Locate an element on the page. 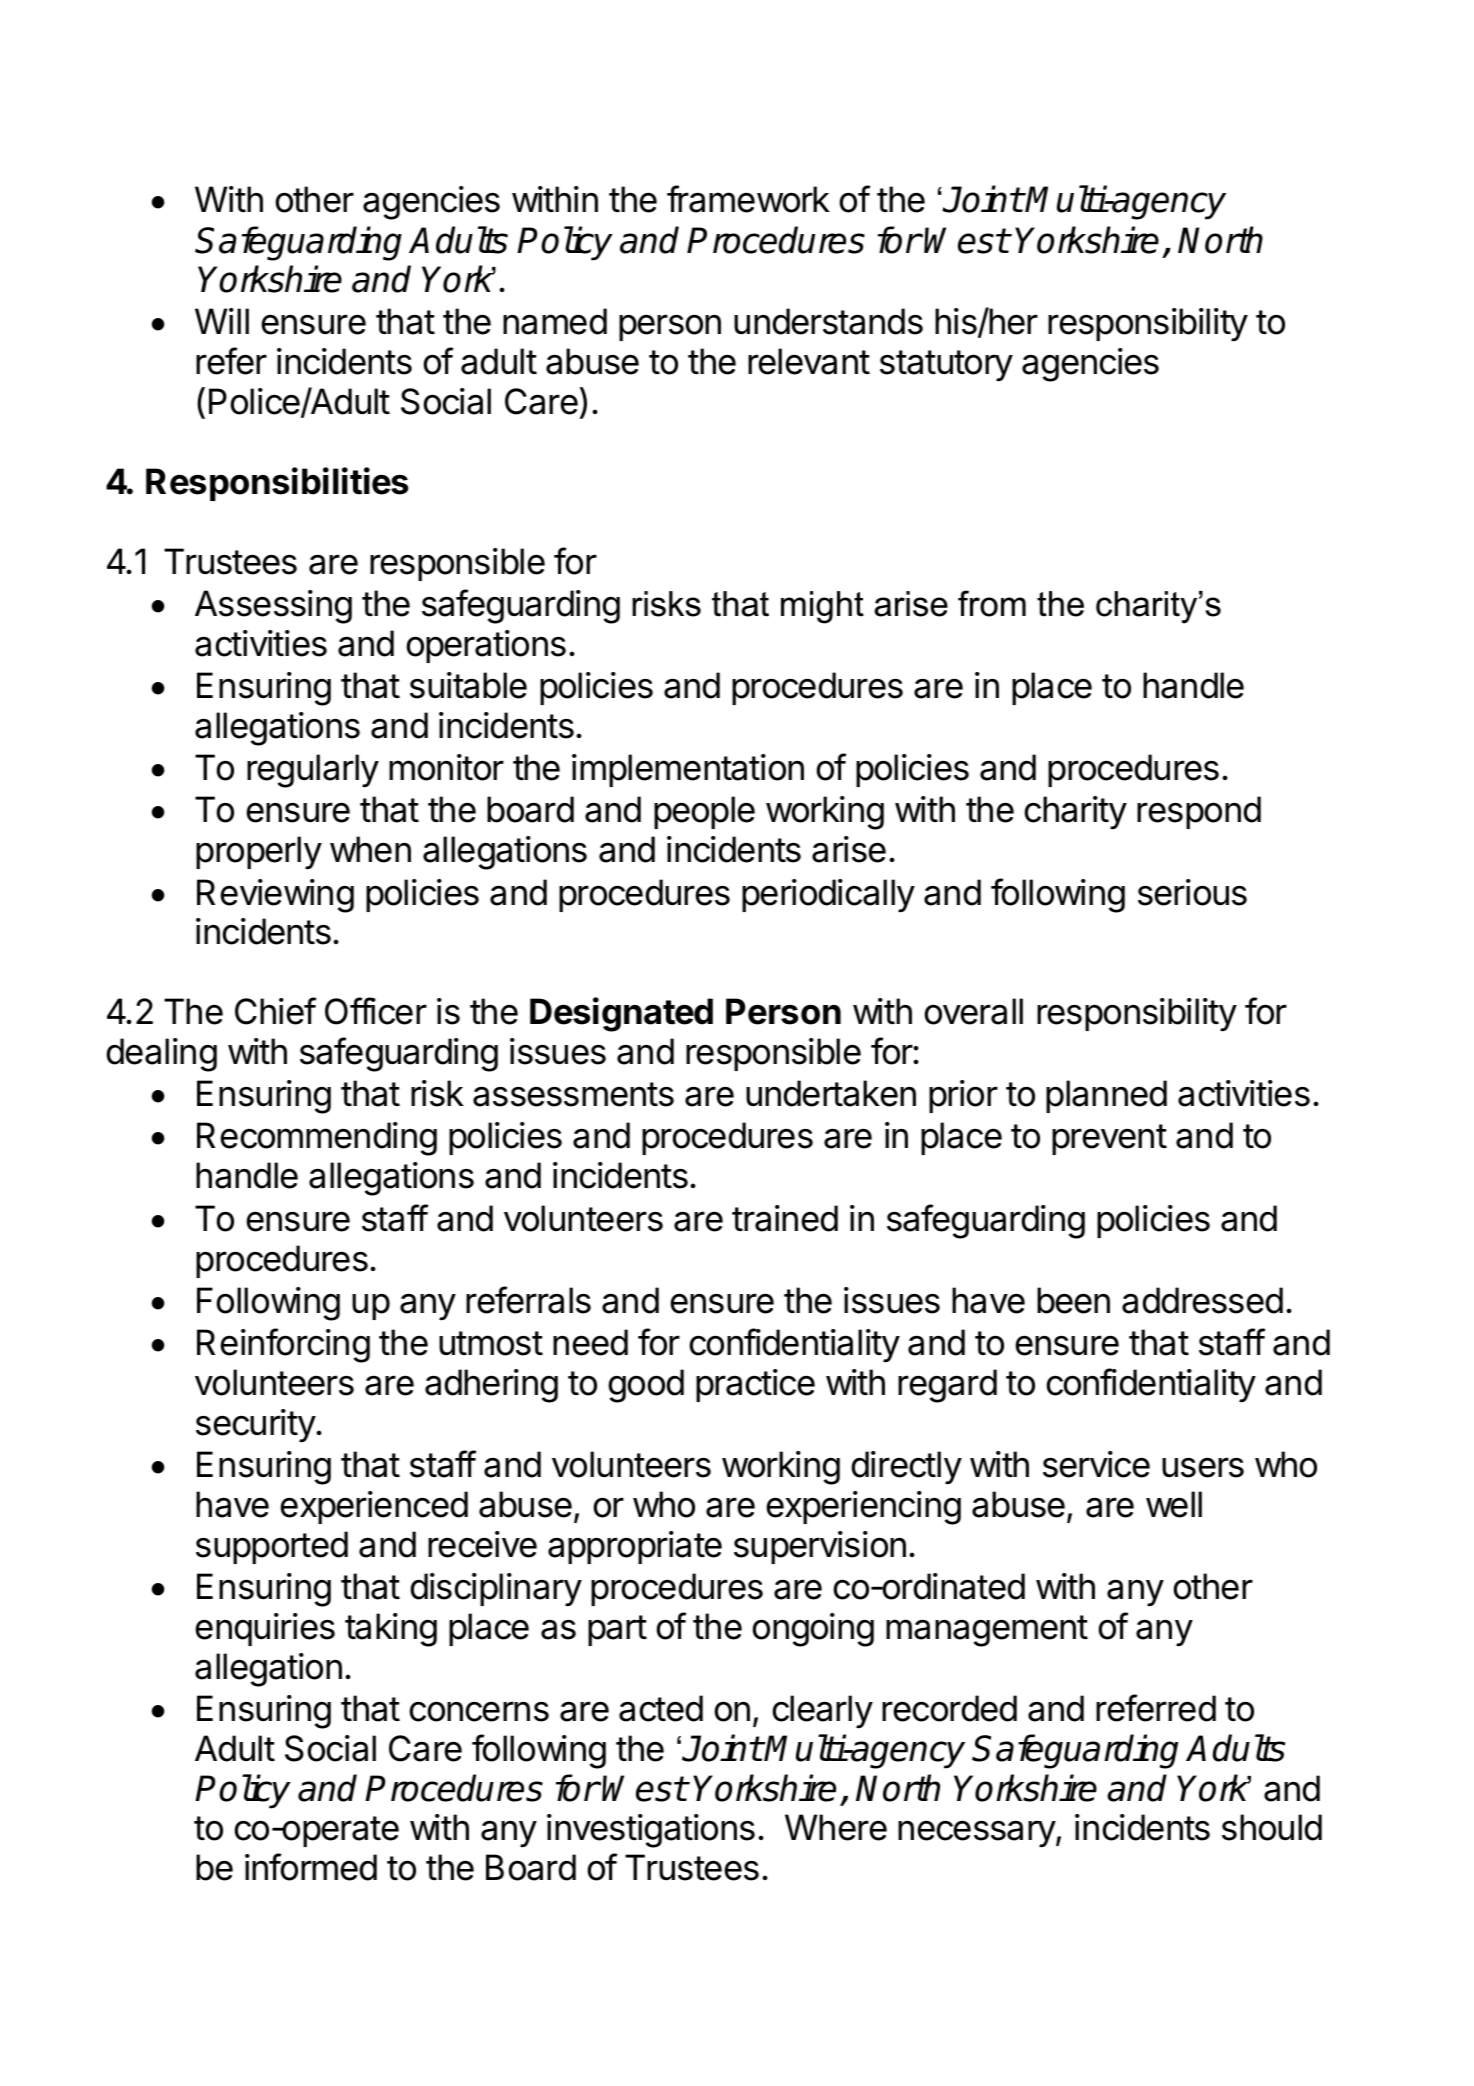  service is located at coordinates (1096, 1464).
